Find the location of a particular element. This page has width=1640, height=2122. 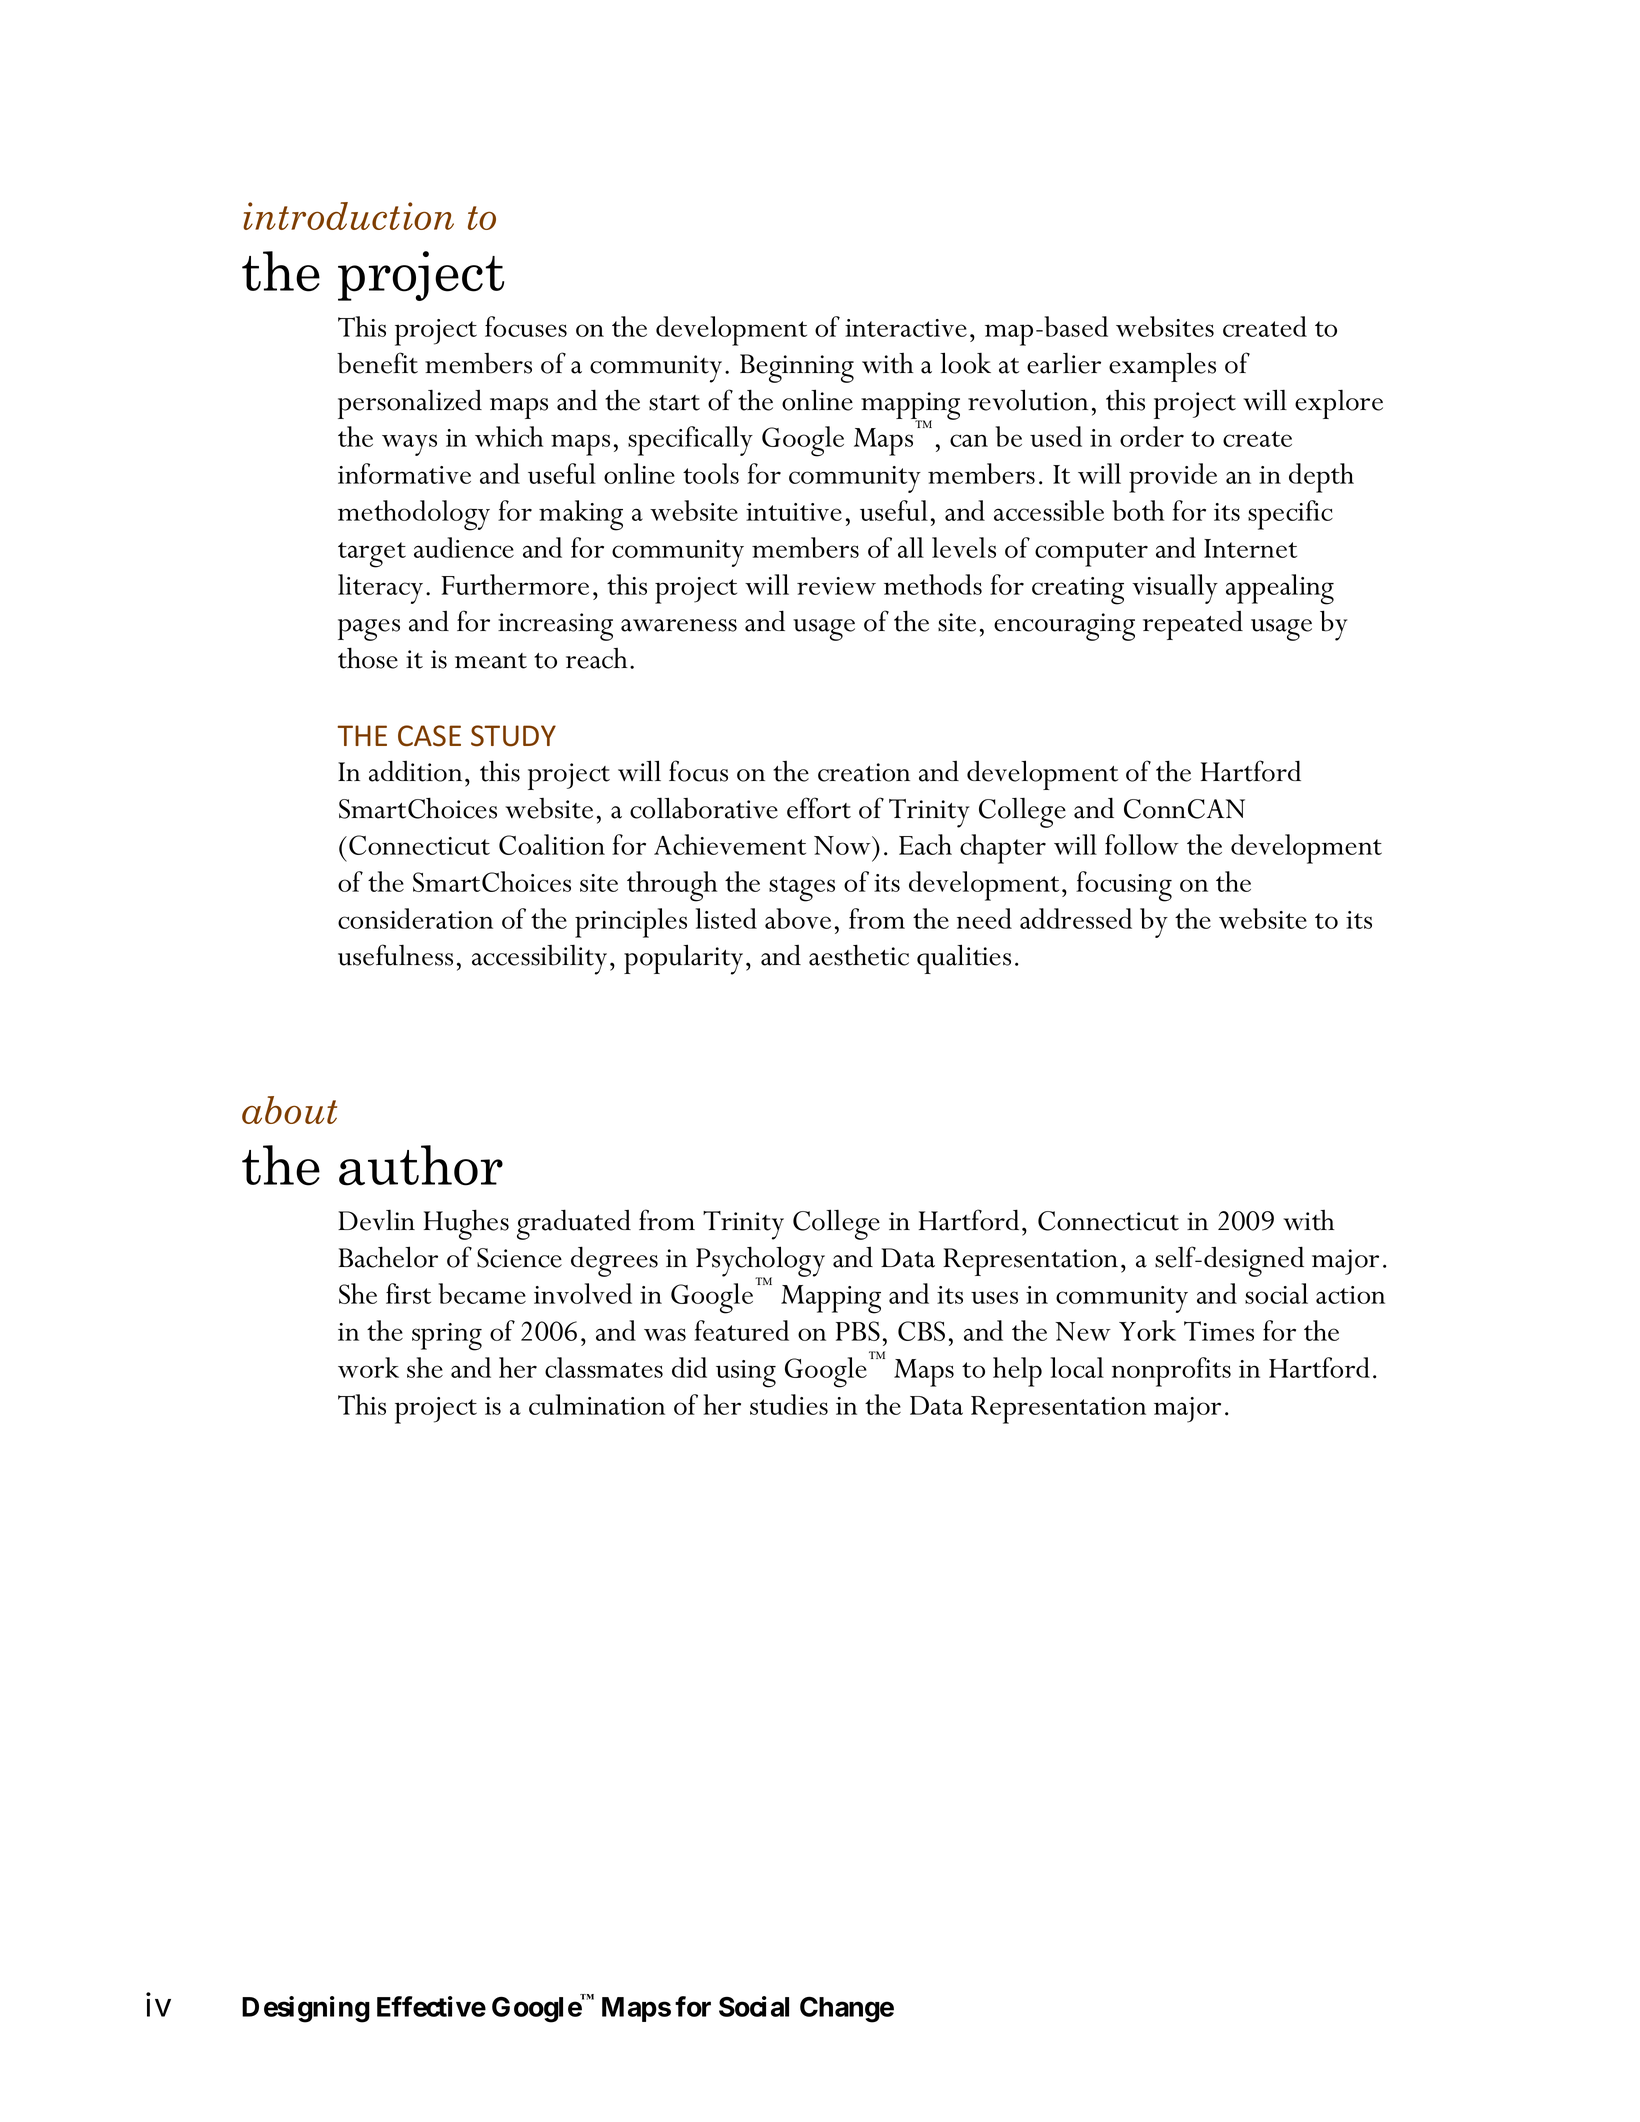

nonprofits is located at coordinates (1171, 1372).
